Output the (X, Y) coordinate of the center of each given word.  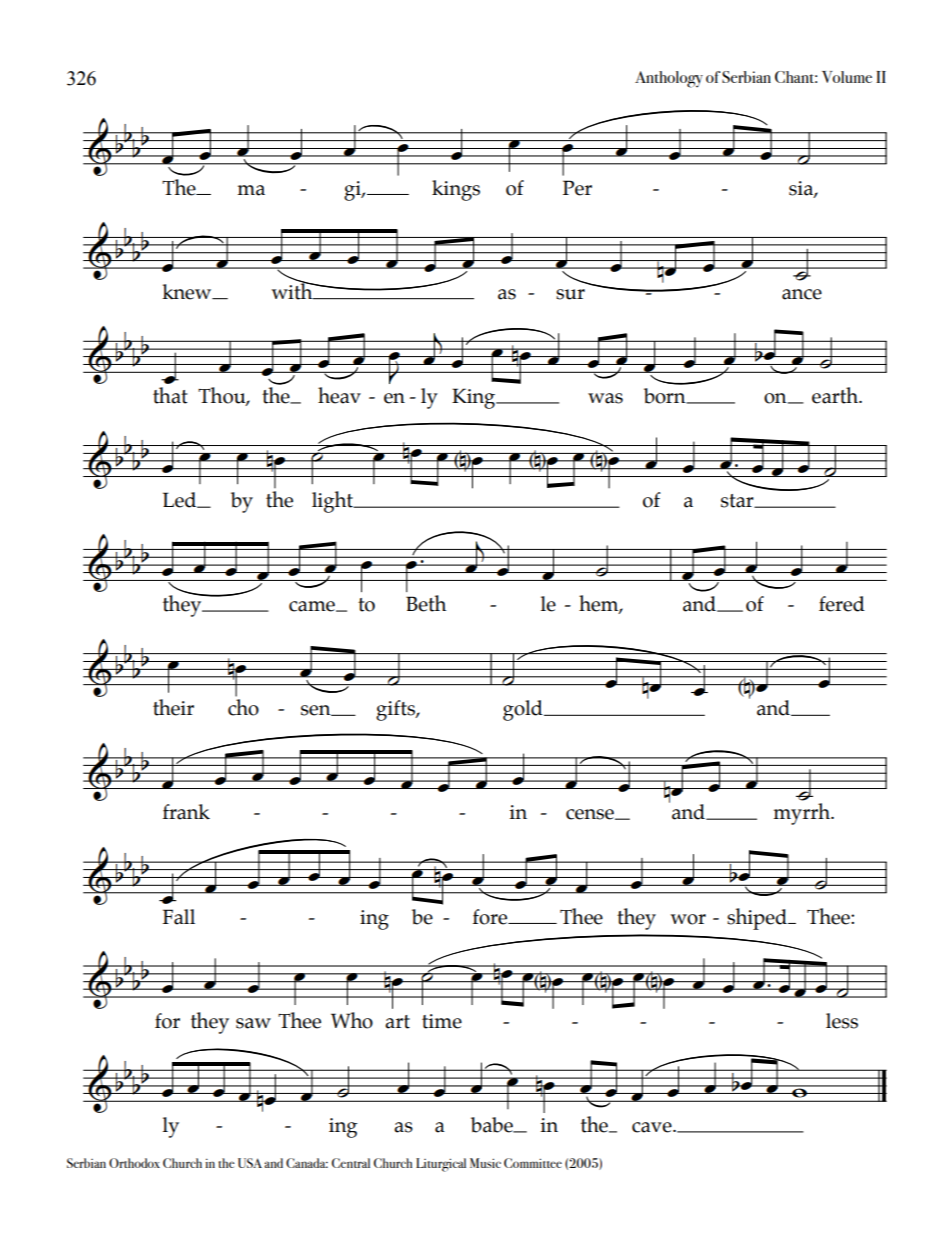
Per (577, 188)
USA (250, 1163)
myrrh (802, 814)
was (605, 398)
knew (188, 292)
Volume (847, 77)
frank (186, 812)
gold (524, 710)
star (738, 501)
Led (181, 500)
